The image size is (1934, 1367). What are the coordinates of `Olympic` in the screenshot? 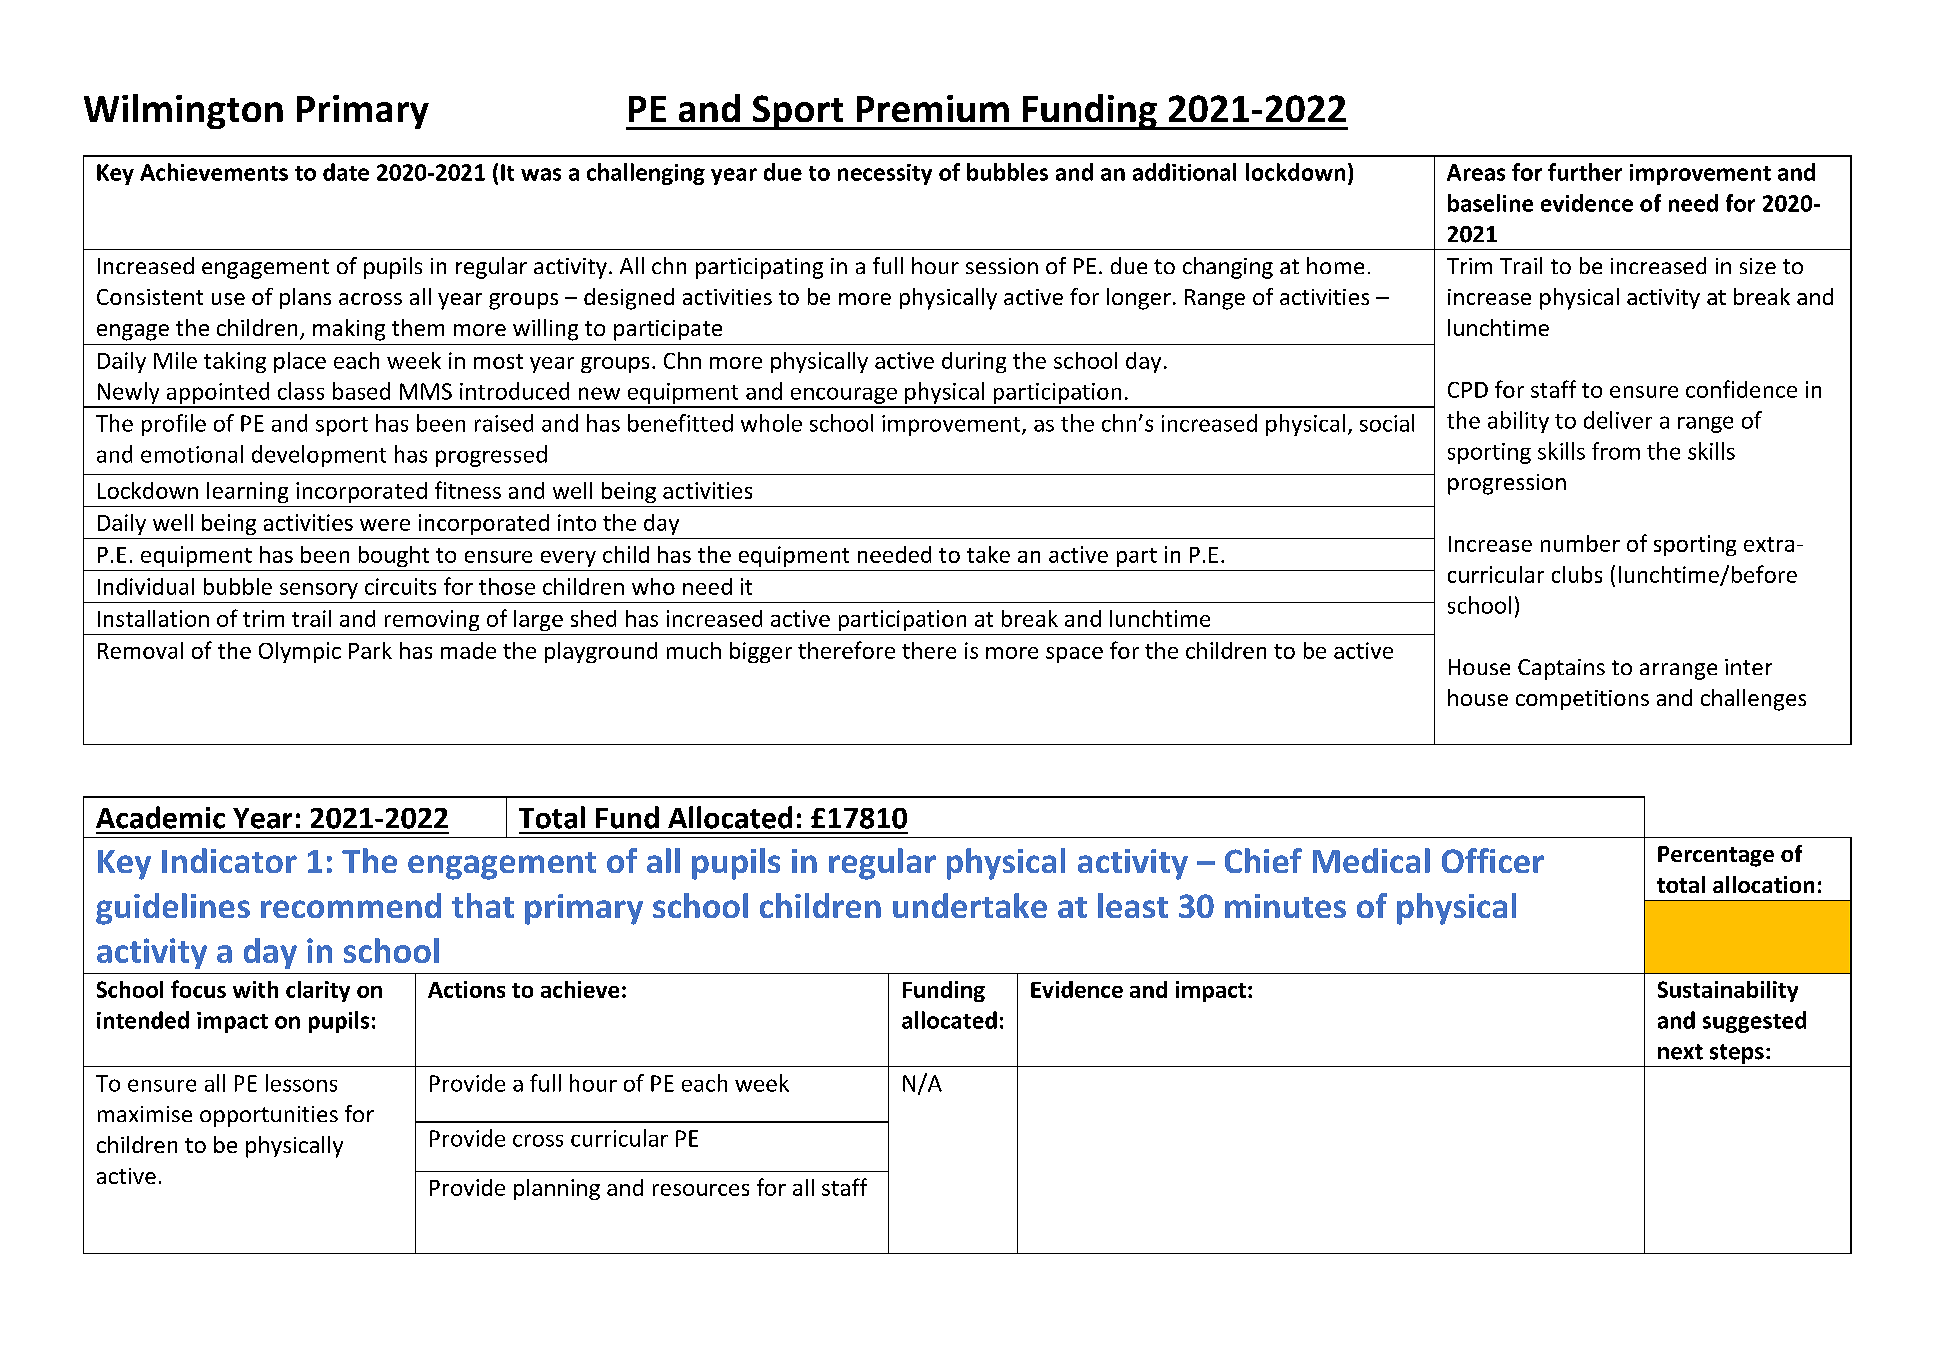 It's located at (300, 652).
